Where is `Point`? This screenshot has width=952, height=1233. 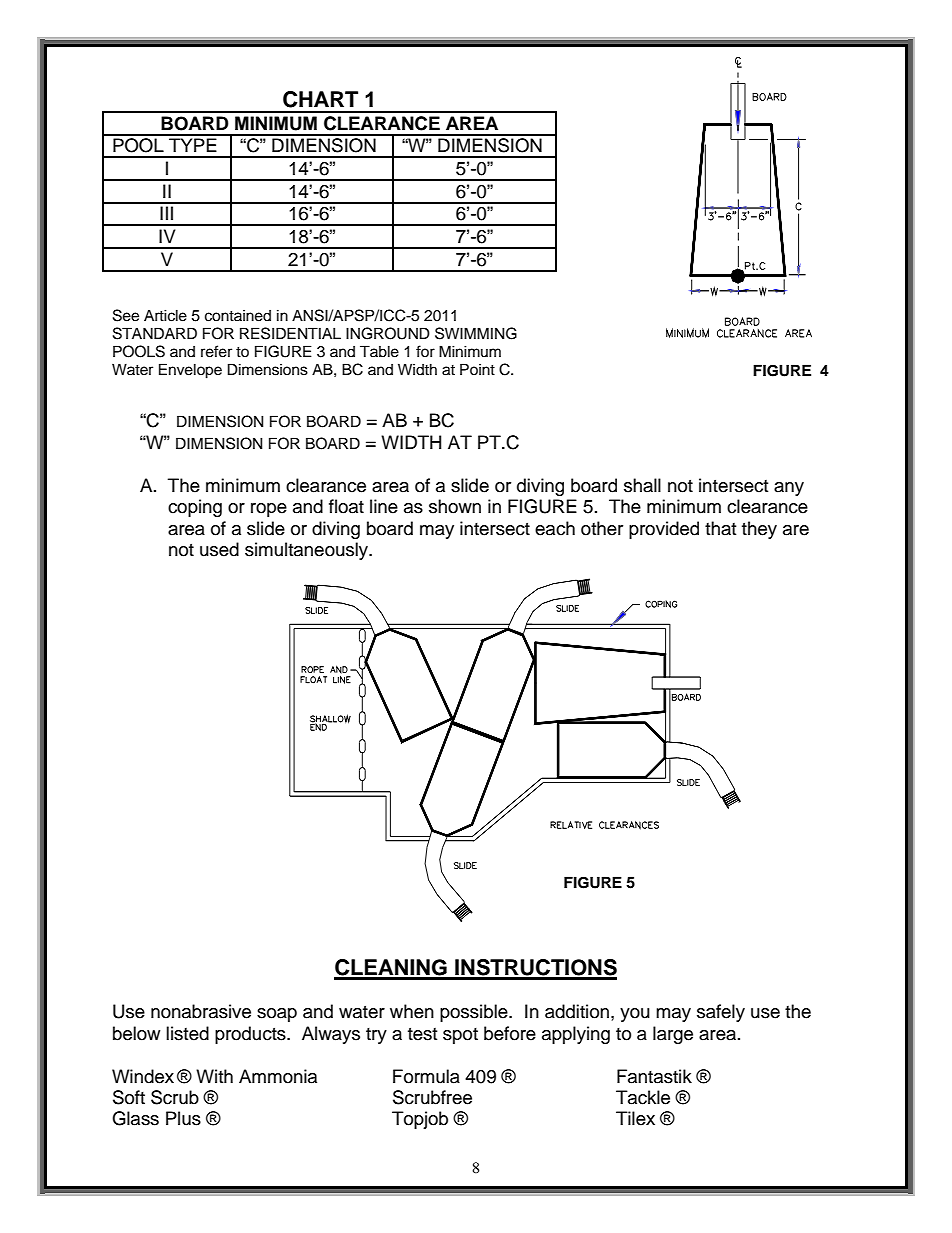 Point is located at coordinates (477, 369).
